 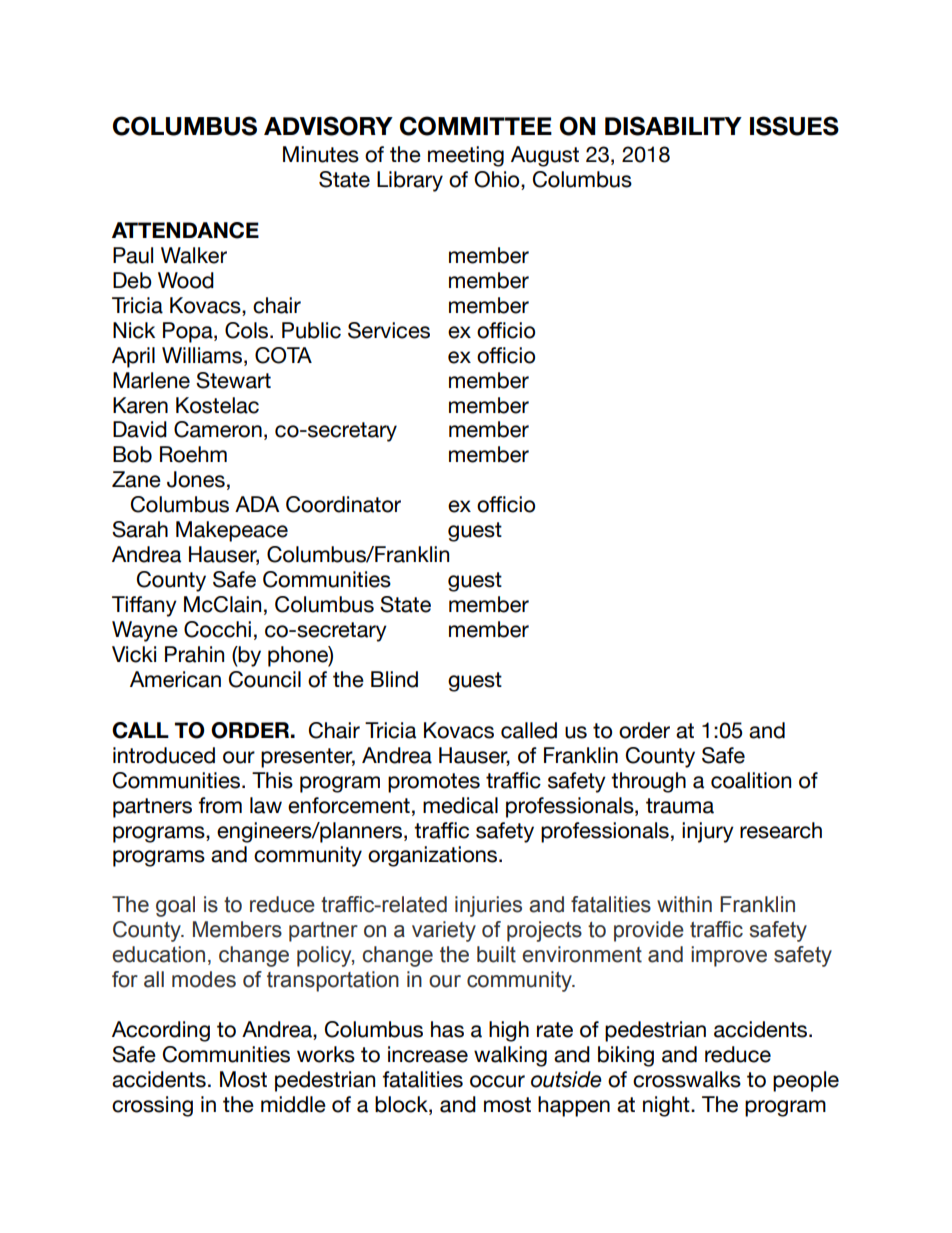 I want to click on injury, so click(x=708, y=832).
